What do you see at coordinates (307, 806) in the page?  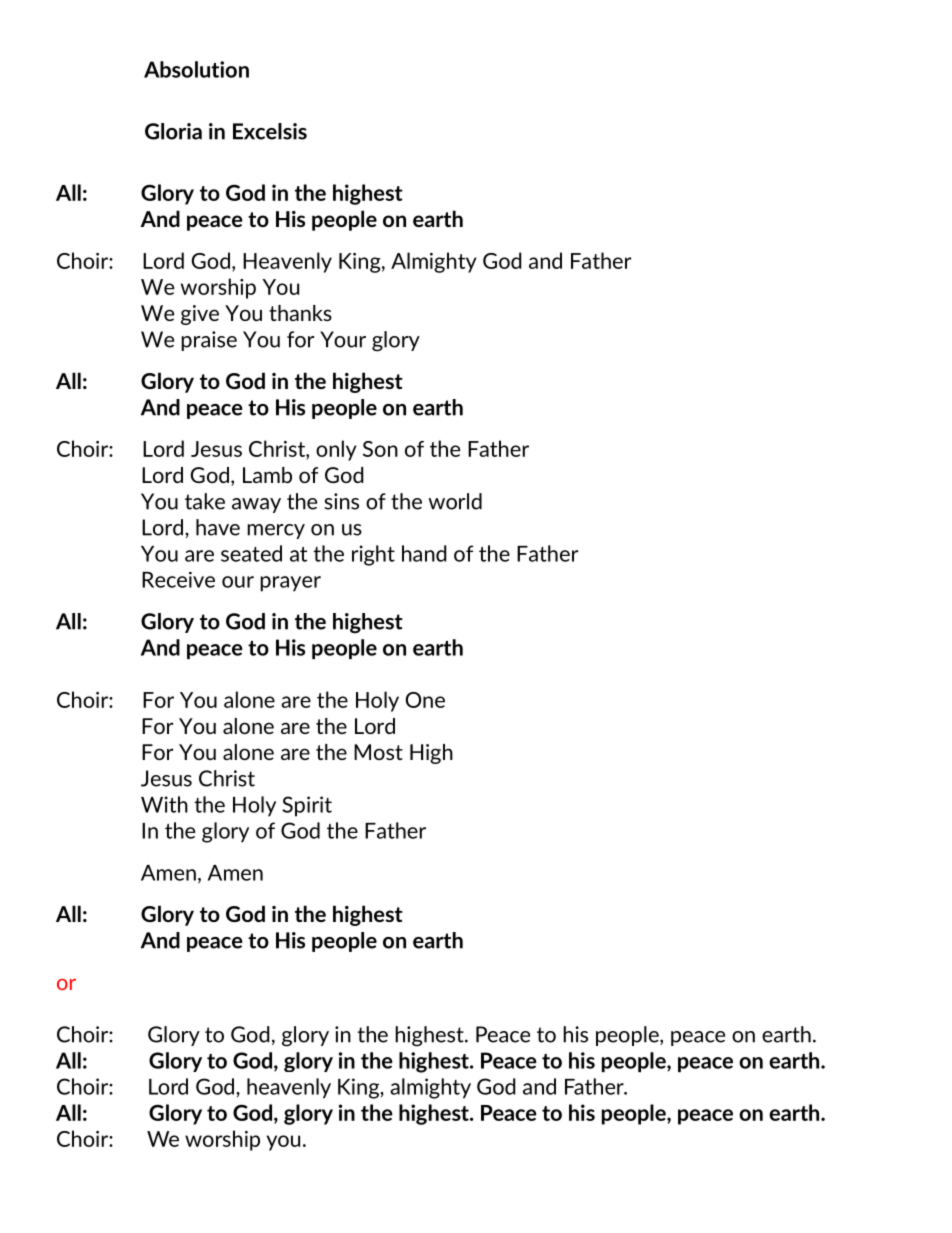 I see `Spirit` at bounding box center [307, 806].
